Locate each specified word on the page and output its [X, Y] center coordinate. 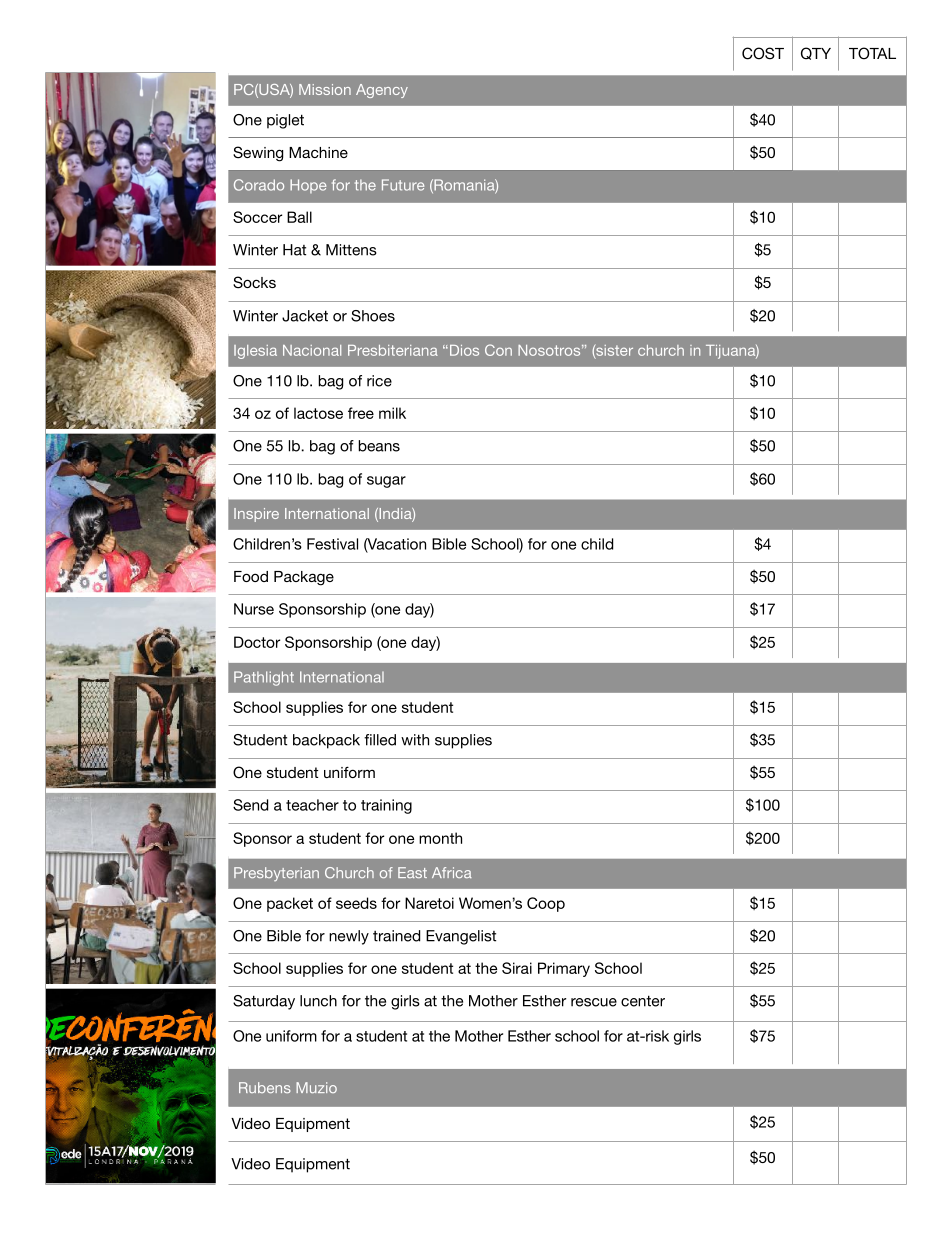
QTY [816, 53]
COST [763, 53]
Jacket [305, 316]
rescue [594, 1002]
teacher [312, 805]
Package [304, 578]
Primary [564, 969]
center [643, 1001]
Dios [463, 350]
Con [498, 350]
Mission [325, 89]
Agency [382, 91]
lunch [318, 1001]
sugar [386, 482]
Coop [546, 904]
